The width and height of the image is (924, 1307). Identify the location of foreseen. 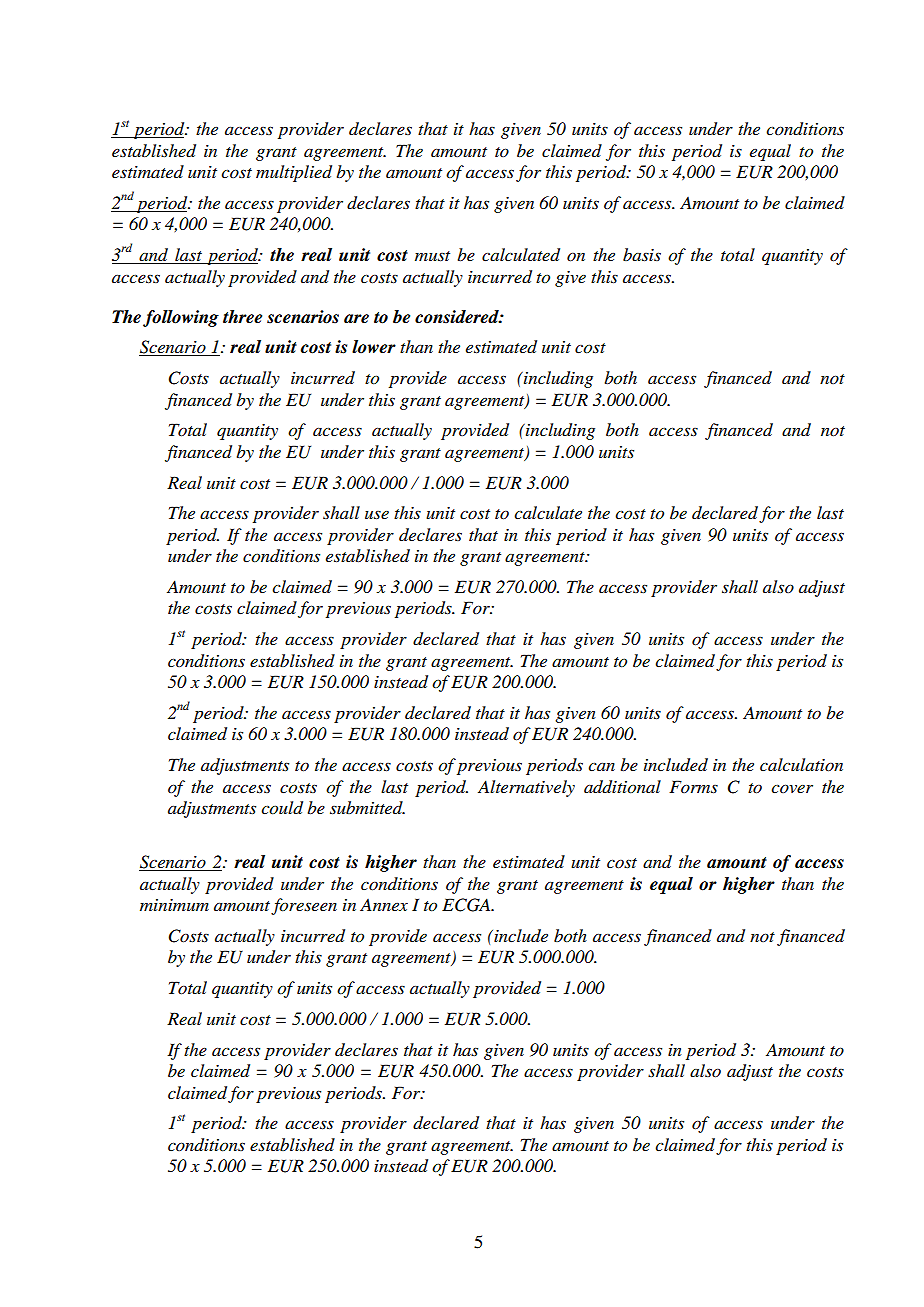
(304, 906).
